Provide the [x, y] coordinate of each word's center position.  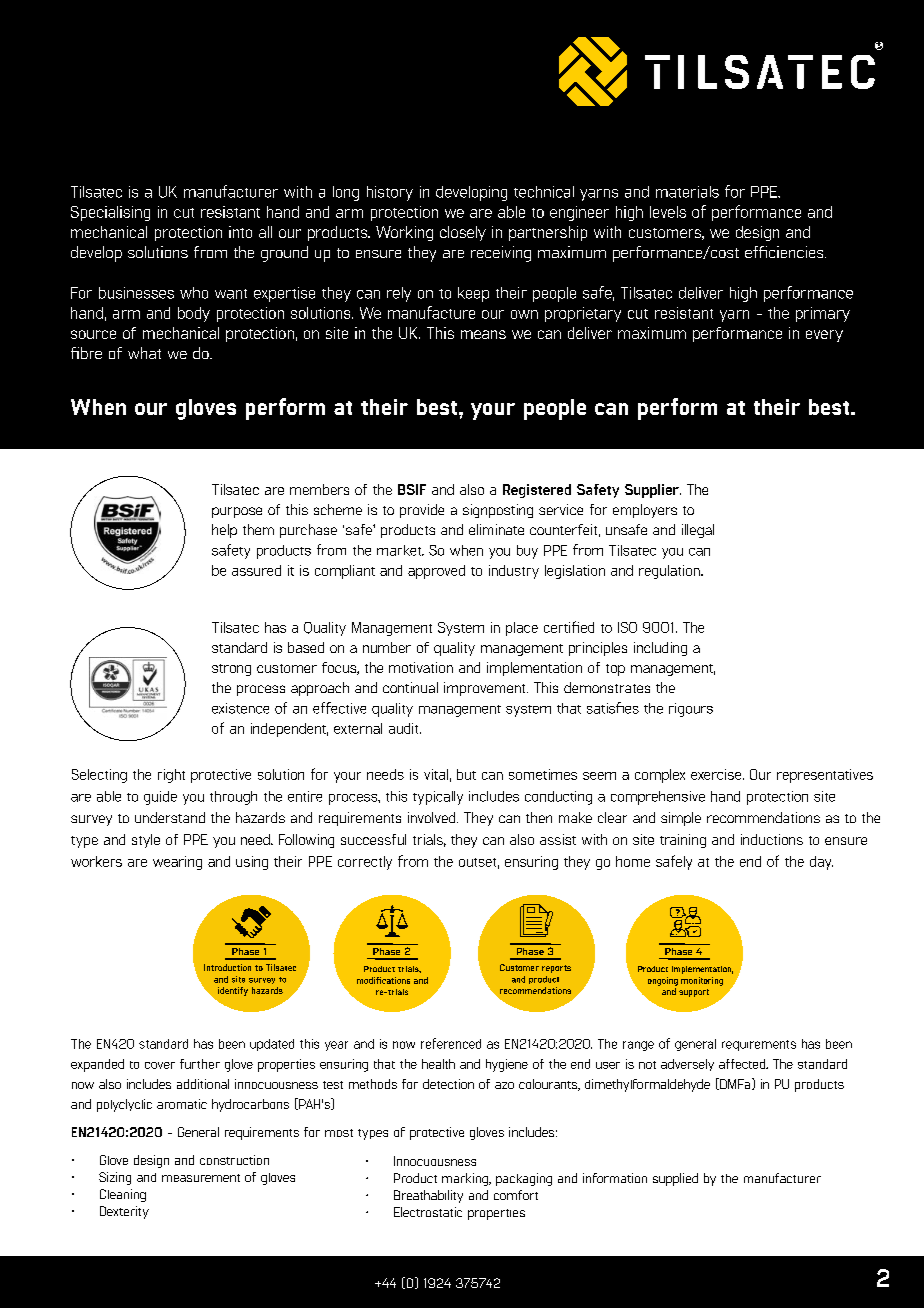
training [683, 841]
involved [433, 817]
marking [466, 1179]
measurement [201, 1178]
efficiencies [785, 252]
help [224, 531]
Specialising [110, 213]
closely [463, 233]
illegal [698, 531]
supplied [675, 1179]
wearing [177, 863]
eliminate [496, 529]
